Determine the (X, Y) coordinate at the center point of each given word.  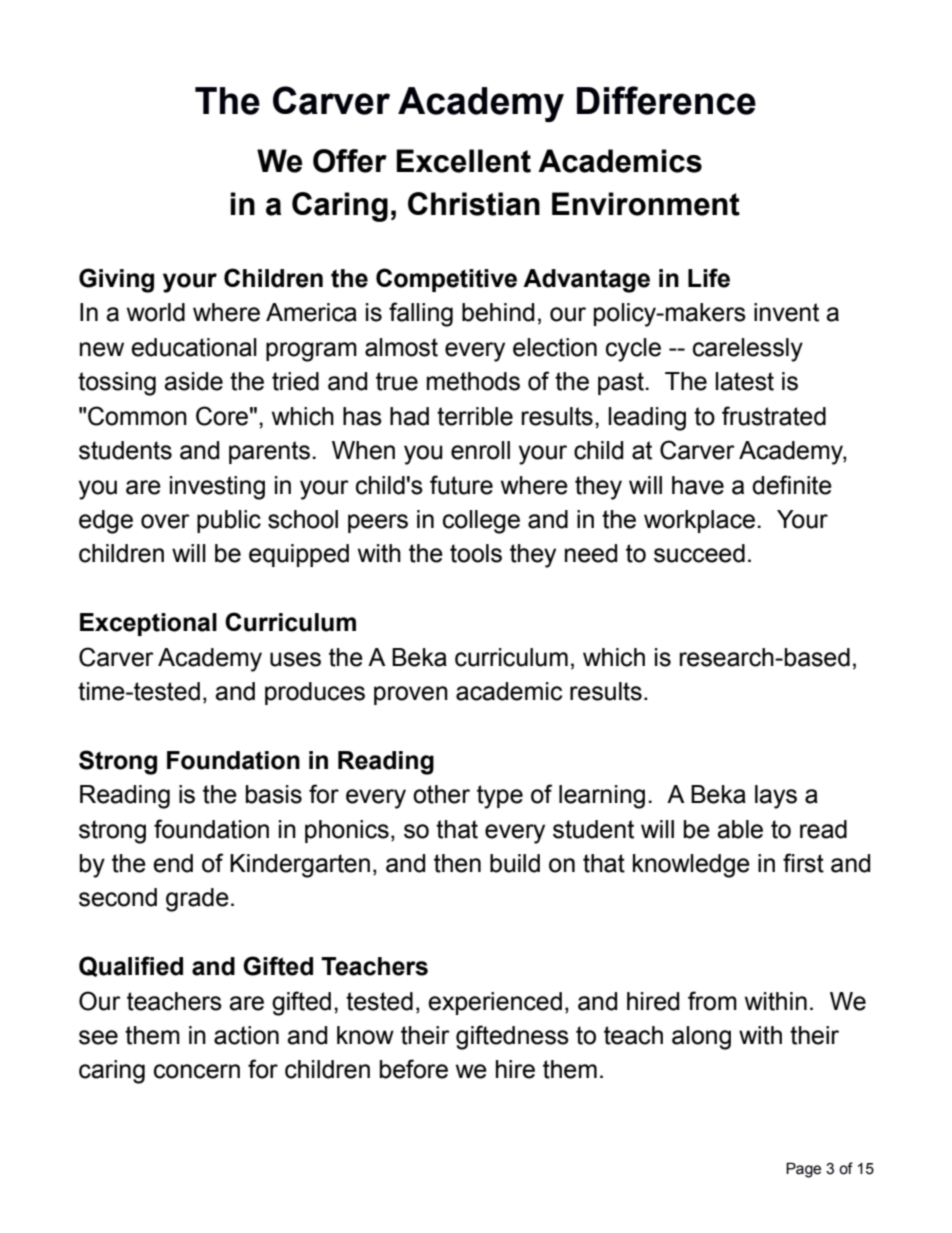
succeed (699, 553)
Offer (350, 161)
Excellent (463, 161)
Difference (666, 100)
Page (803, 1170)
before (414, 1069)
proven (411, 695)
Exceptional (148, 624)
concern (197, 1071)
